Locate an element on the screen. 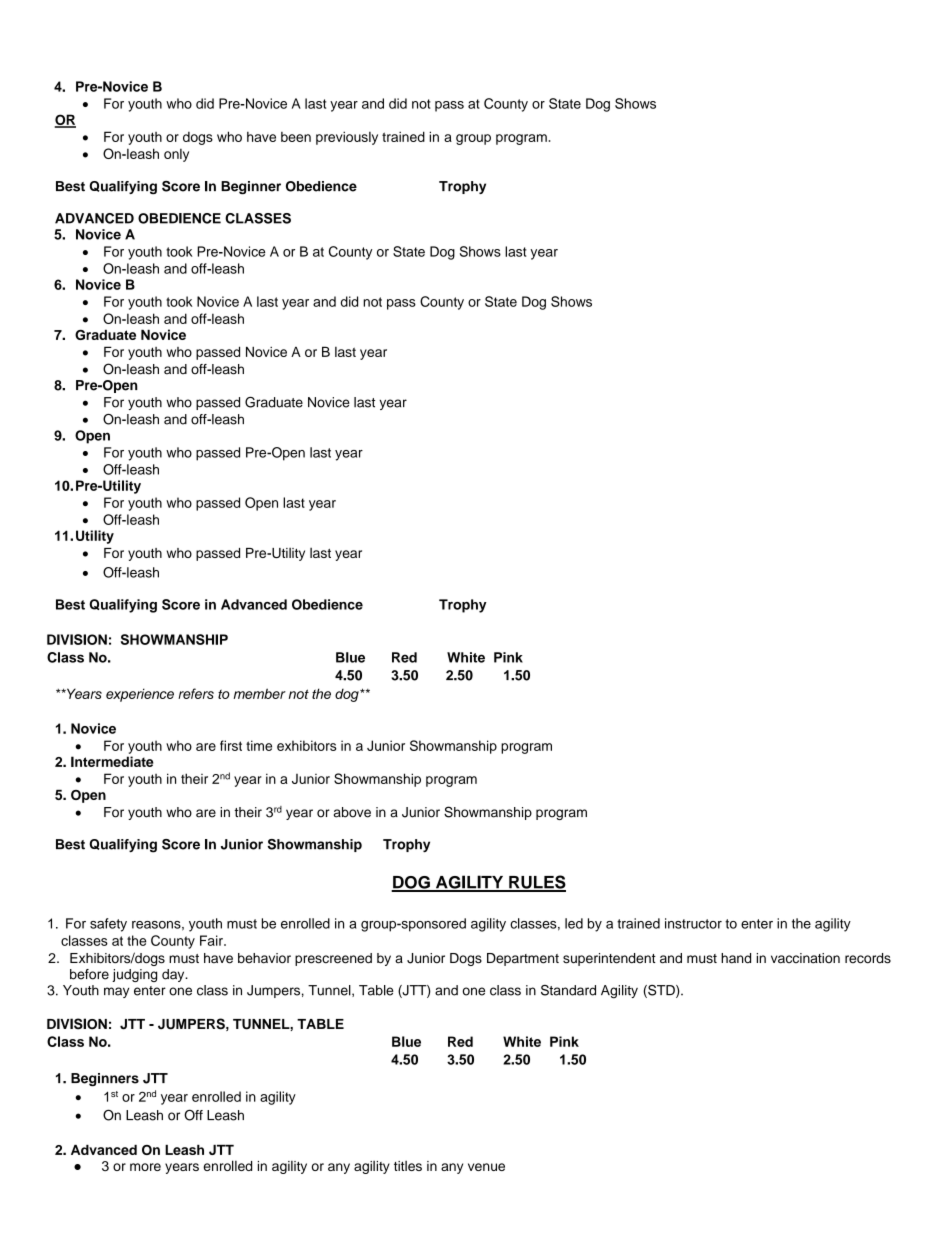 This screenshot has width=952, height=1233. venue is located at coordinates (486, 1167).
